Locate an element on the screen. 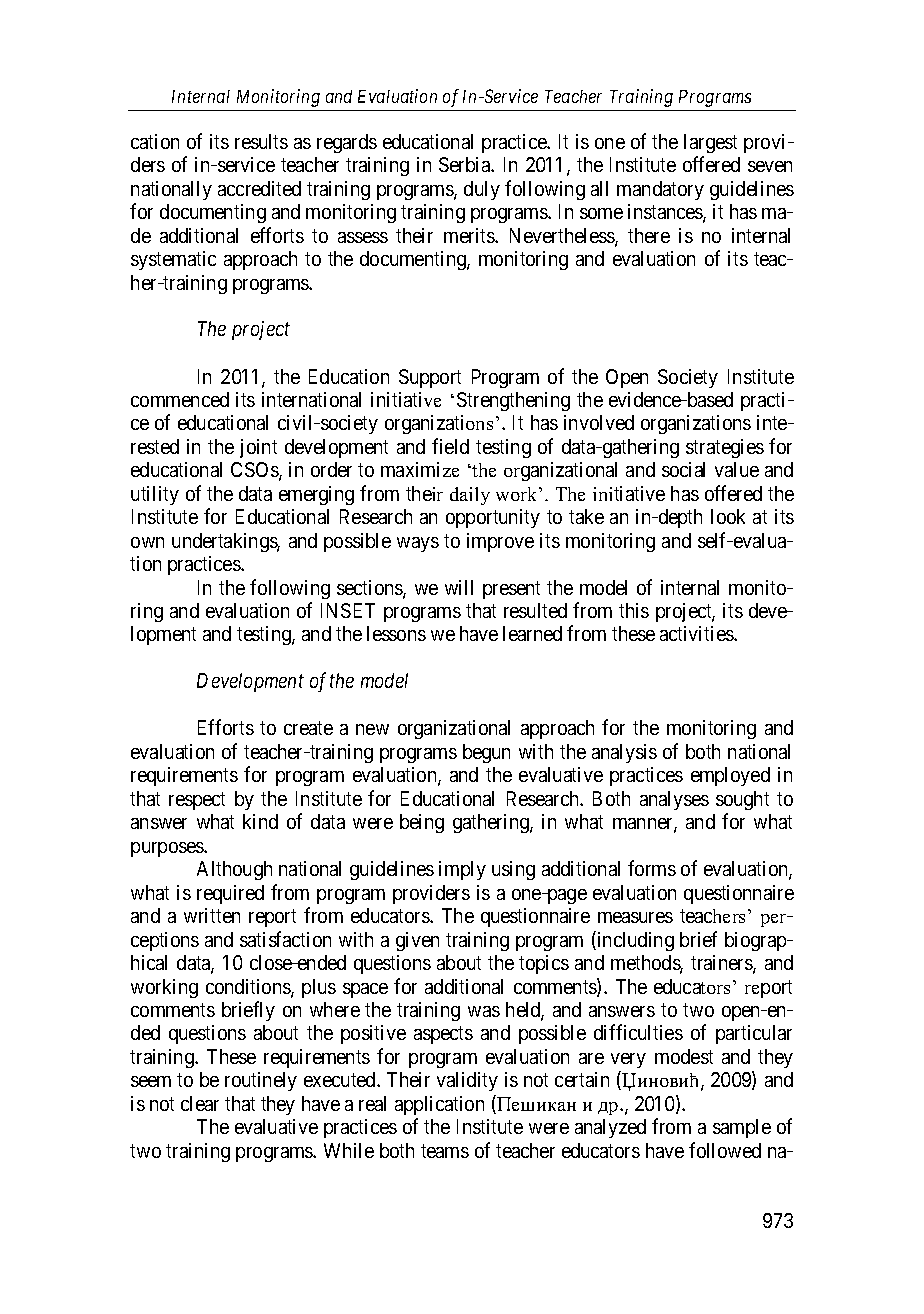 The height and width of the screenshot is (1314, 924). forms is located at coordinates (652, 868).
